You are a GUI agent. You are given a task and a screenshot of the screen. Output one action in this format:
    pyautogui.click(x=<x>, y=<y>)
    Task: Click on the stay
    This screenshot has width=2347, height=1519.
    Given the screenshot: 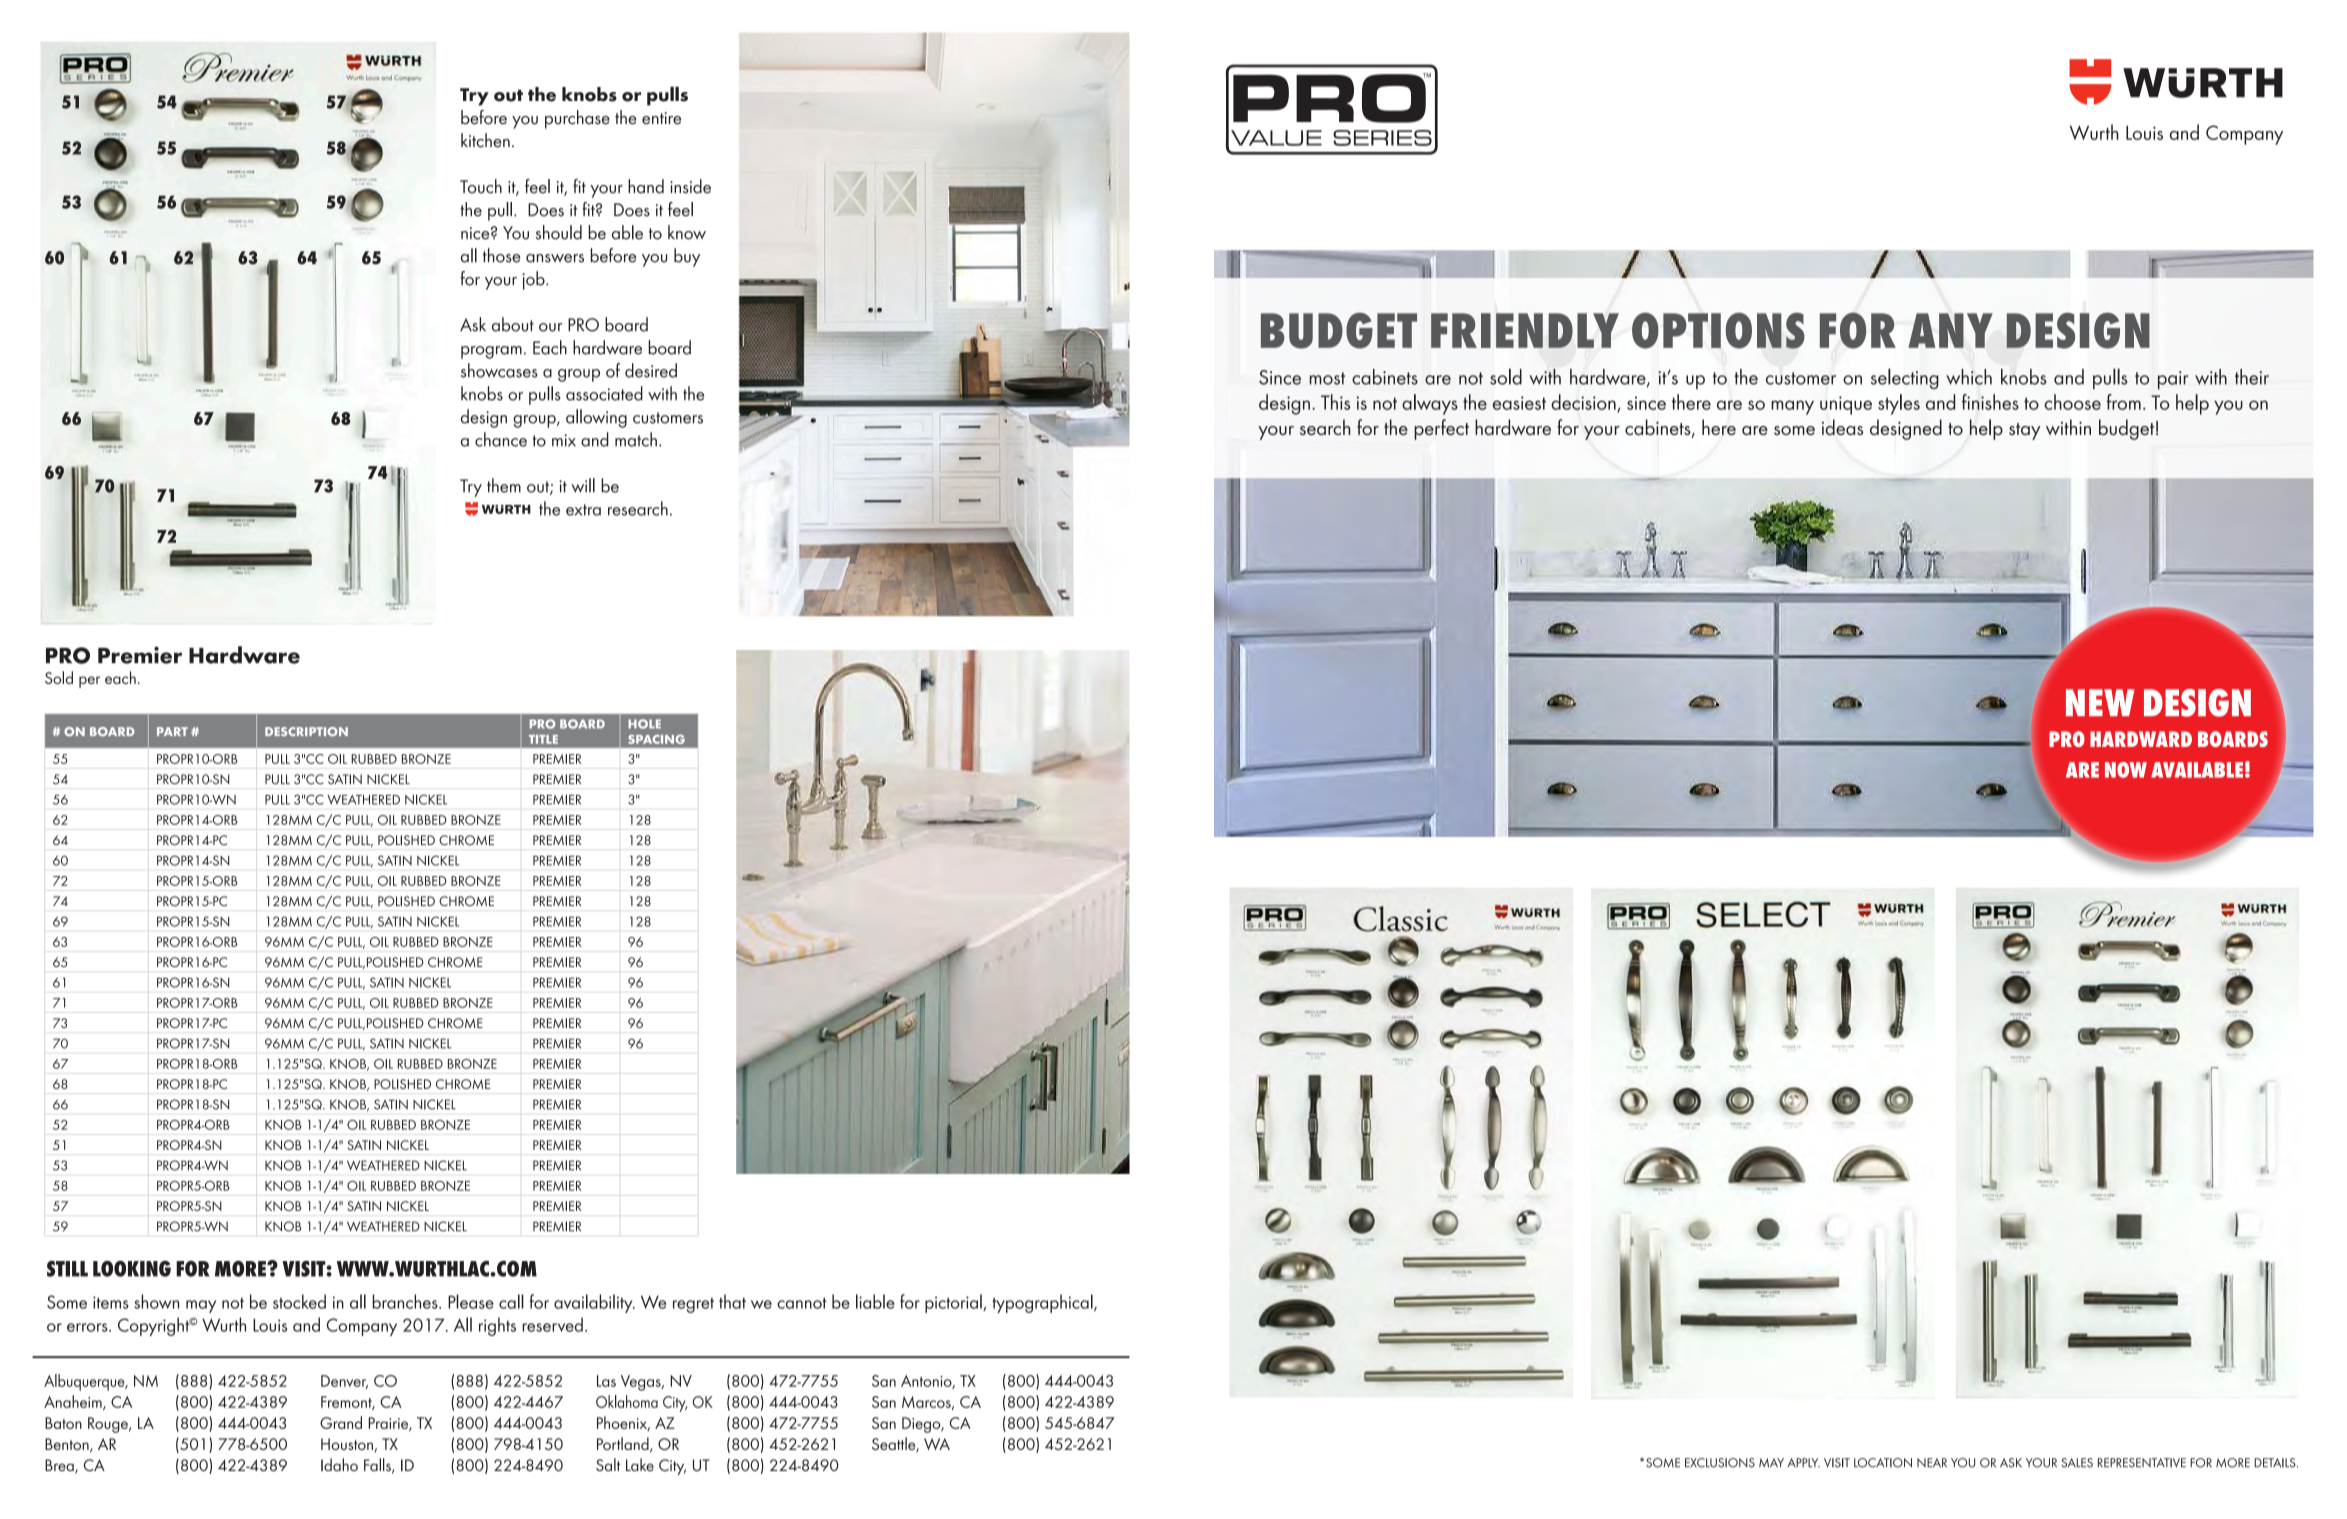 What is the action you would take?
    pyautogui.click(x=2024, y=431)
